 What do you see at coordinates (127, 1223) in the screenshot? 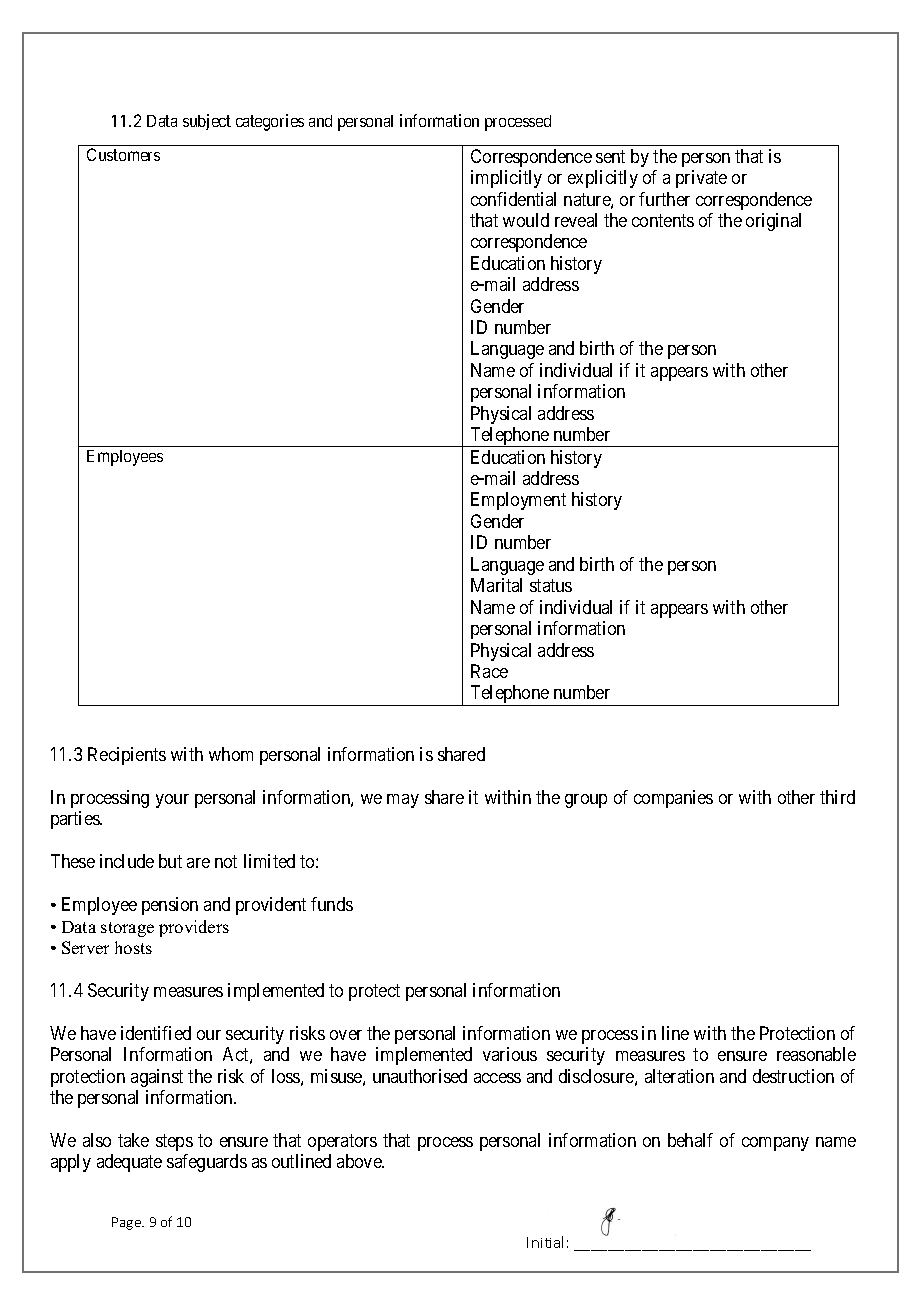
I see `Page` at bounding box center [127, 1223].
